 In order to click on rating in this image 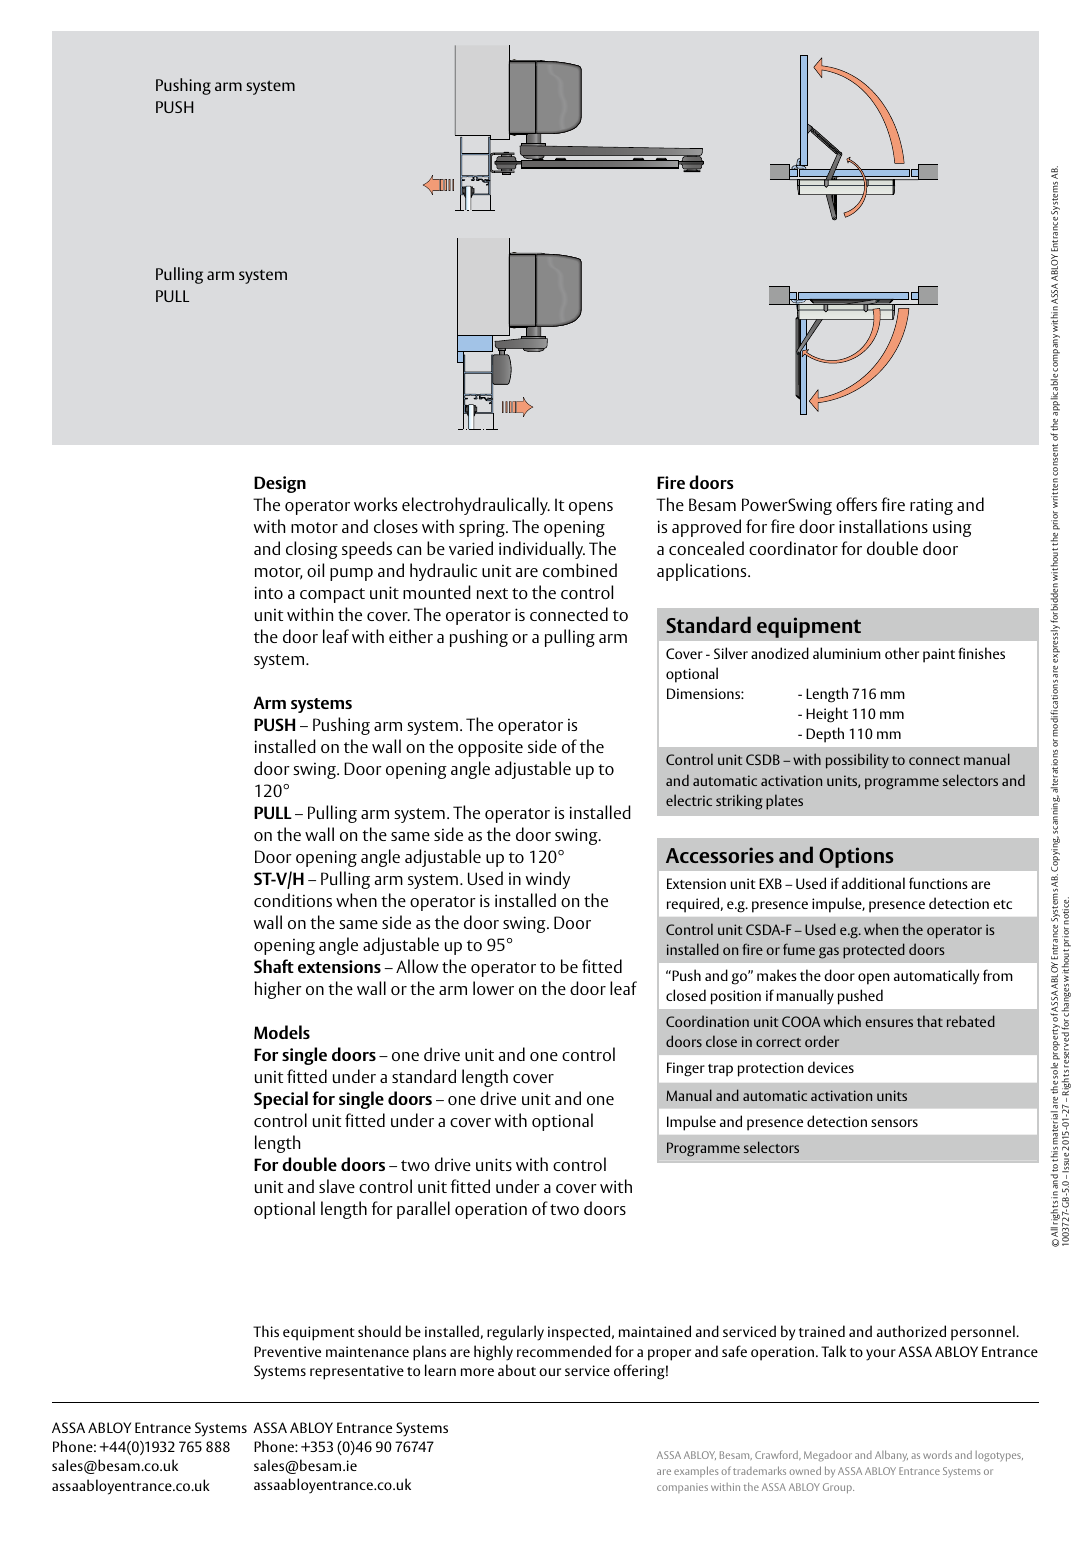, I will do `click(931, 506)`.
